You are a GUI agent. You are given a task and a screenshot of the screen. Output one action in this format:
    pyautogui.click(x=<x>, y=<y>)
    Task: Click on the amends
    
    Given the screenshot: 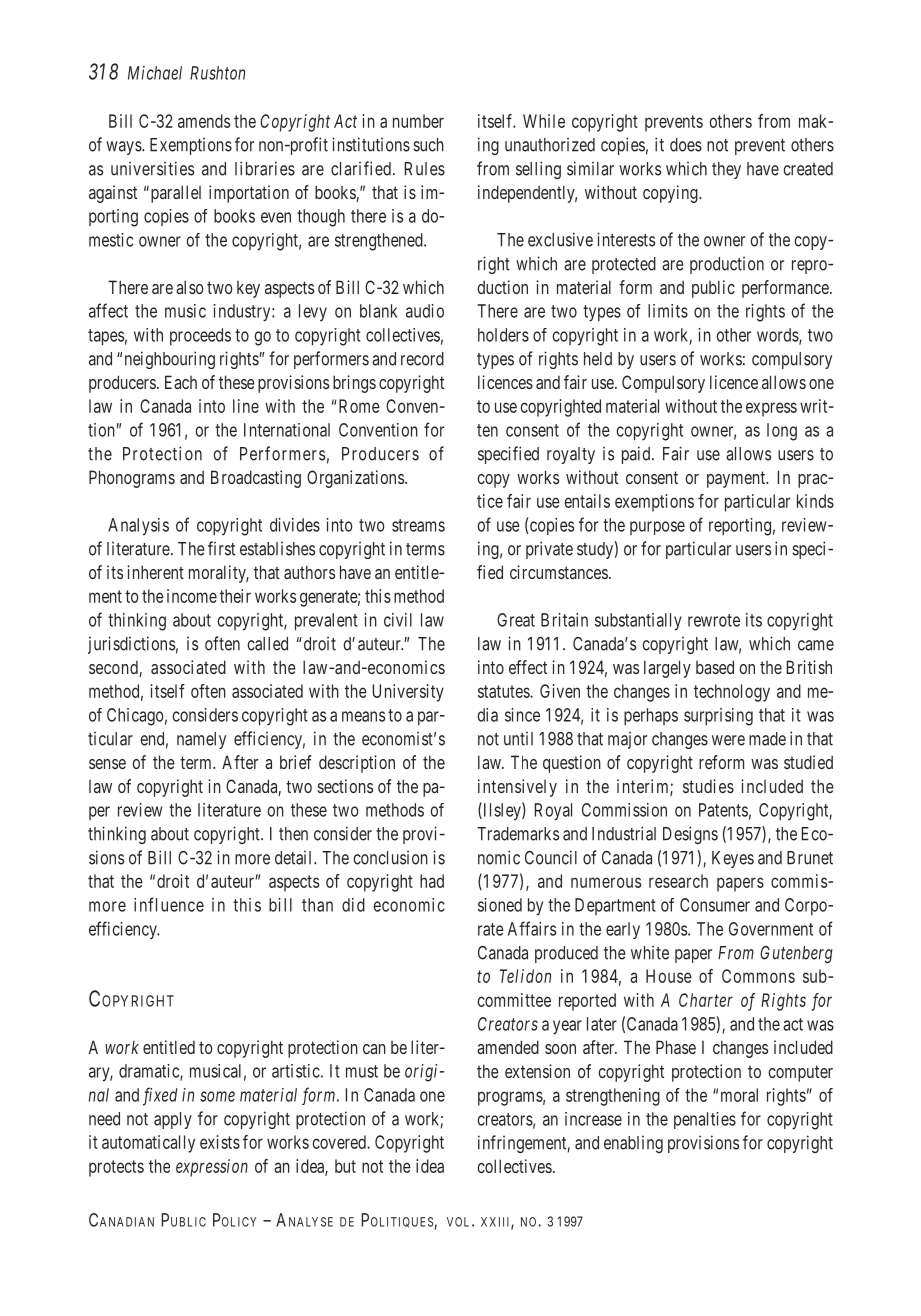 What is the action you would take?
    pyautogui.click(x=204, y=121)
